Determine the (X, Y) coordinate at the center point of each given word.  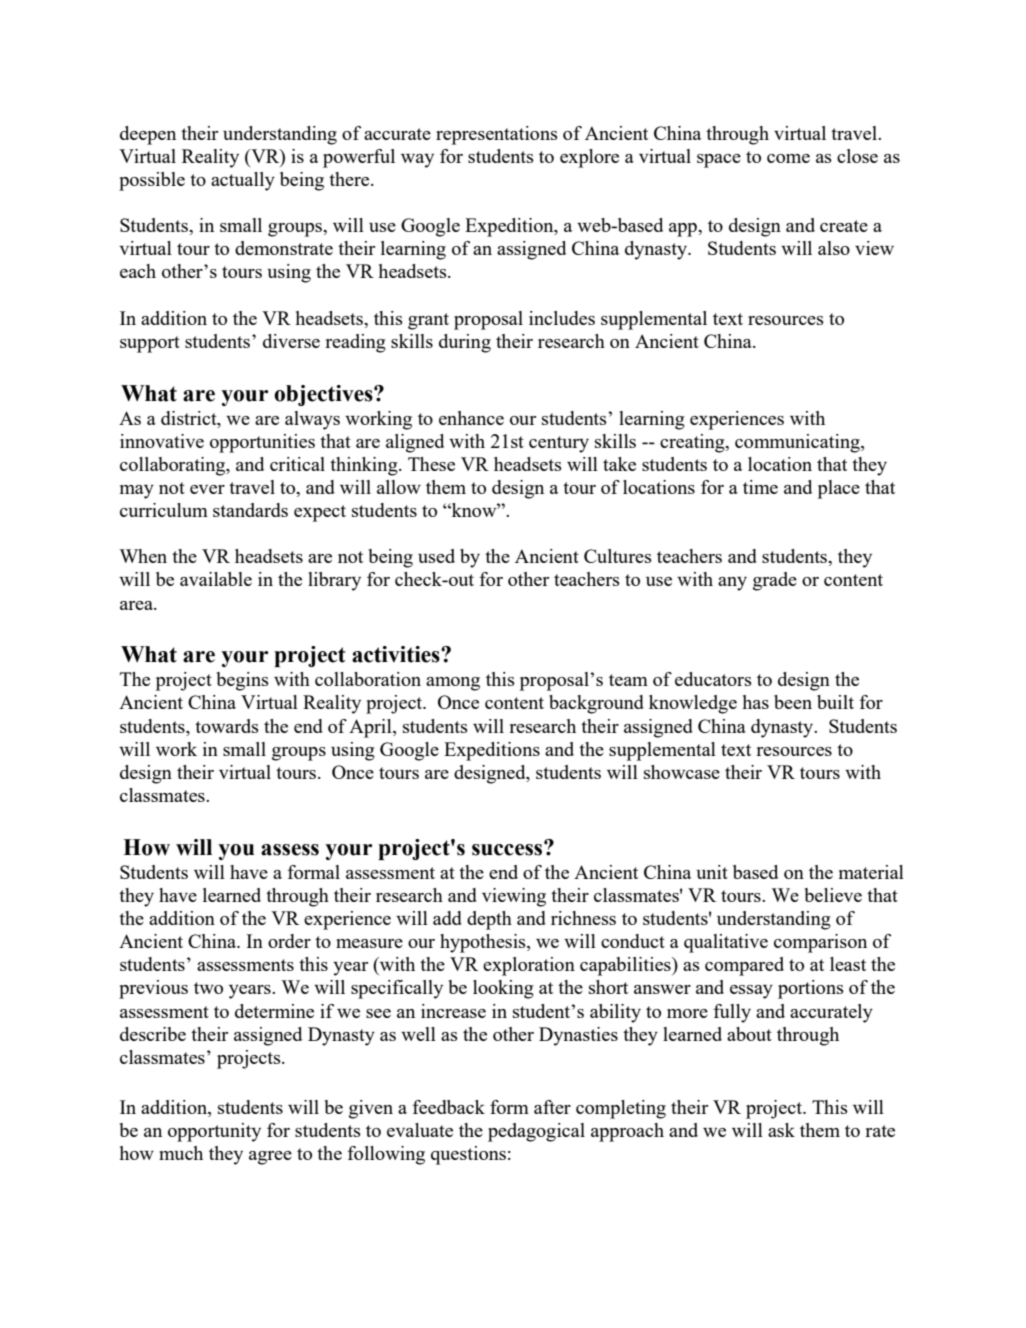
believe (833, 895)
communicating (798, 443)
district (190, 418)
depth (489, 920)
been (793, 702)
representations (497, 135)
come (788, 158)
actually (243, 181)
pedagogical (536, 1132)
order (289, 941)
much (181, 1153)
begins (243, 681)
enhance (471, 418)
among (453, 684)
